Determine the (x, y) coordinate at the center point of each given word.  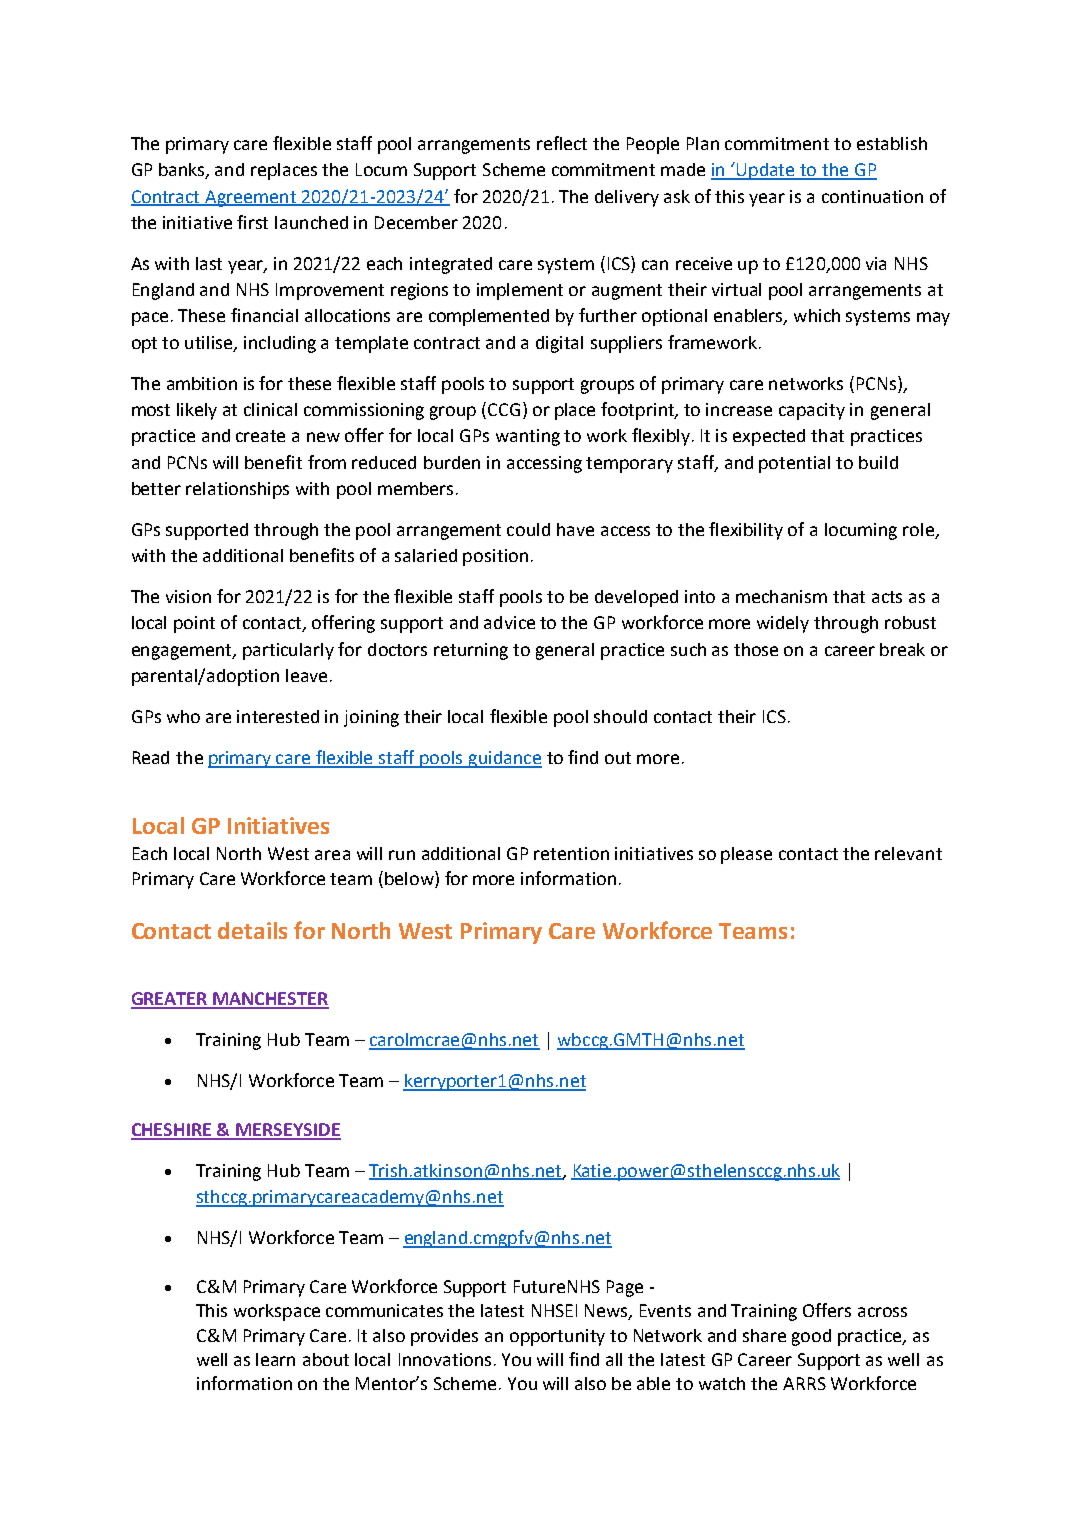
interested (278, 716)
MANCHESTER (270, 1000)
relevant (908, 853)
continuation (872, 196)
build (878, 462)
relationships (237, 490)
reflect (562, 143)
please (746, 855)
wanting (528, 437)
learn (275, 1359)
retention (571, 853)
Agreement (251, 198)
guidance (504, 759)
